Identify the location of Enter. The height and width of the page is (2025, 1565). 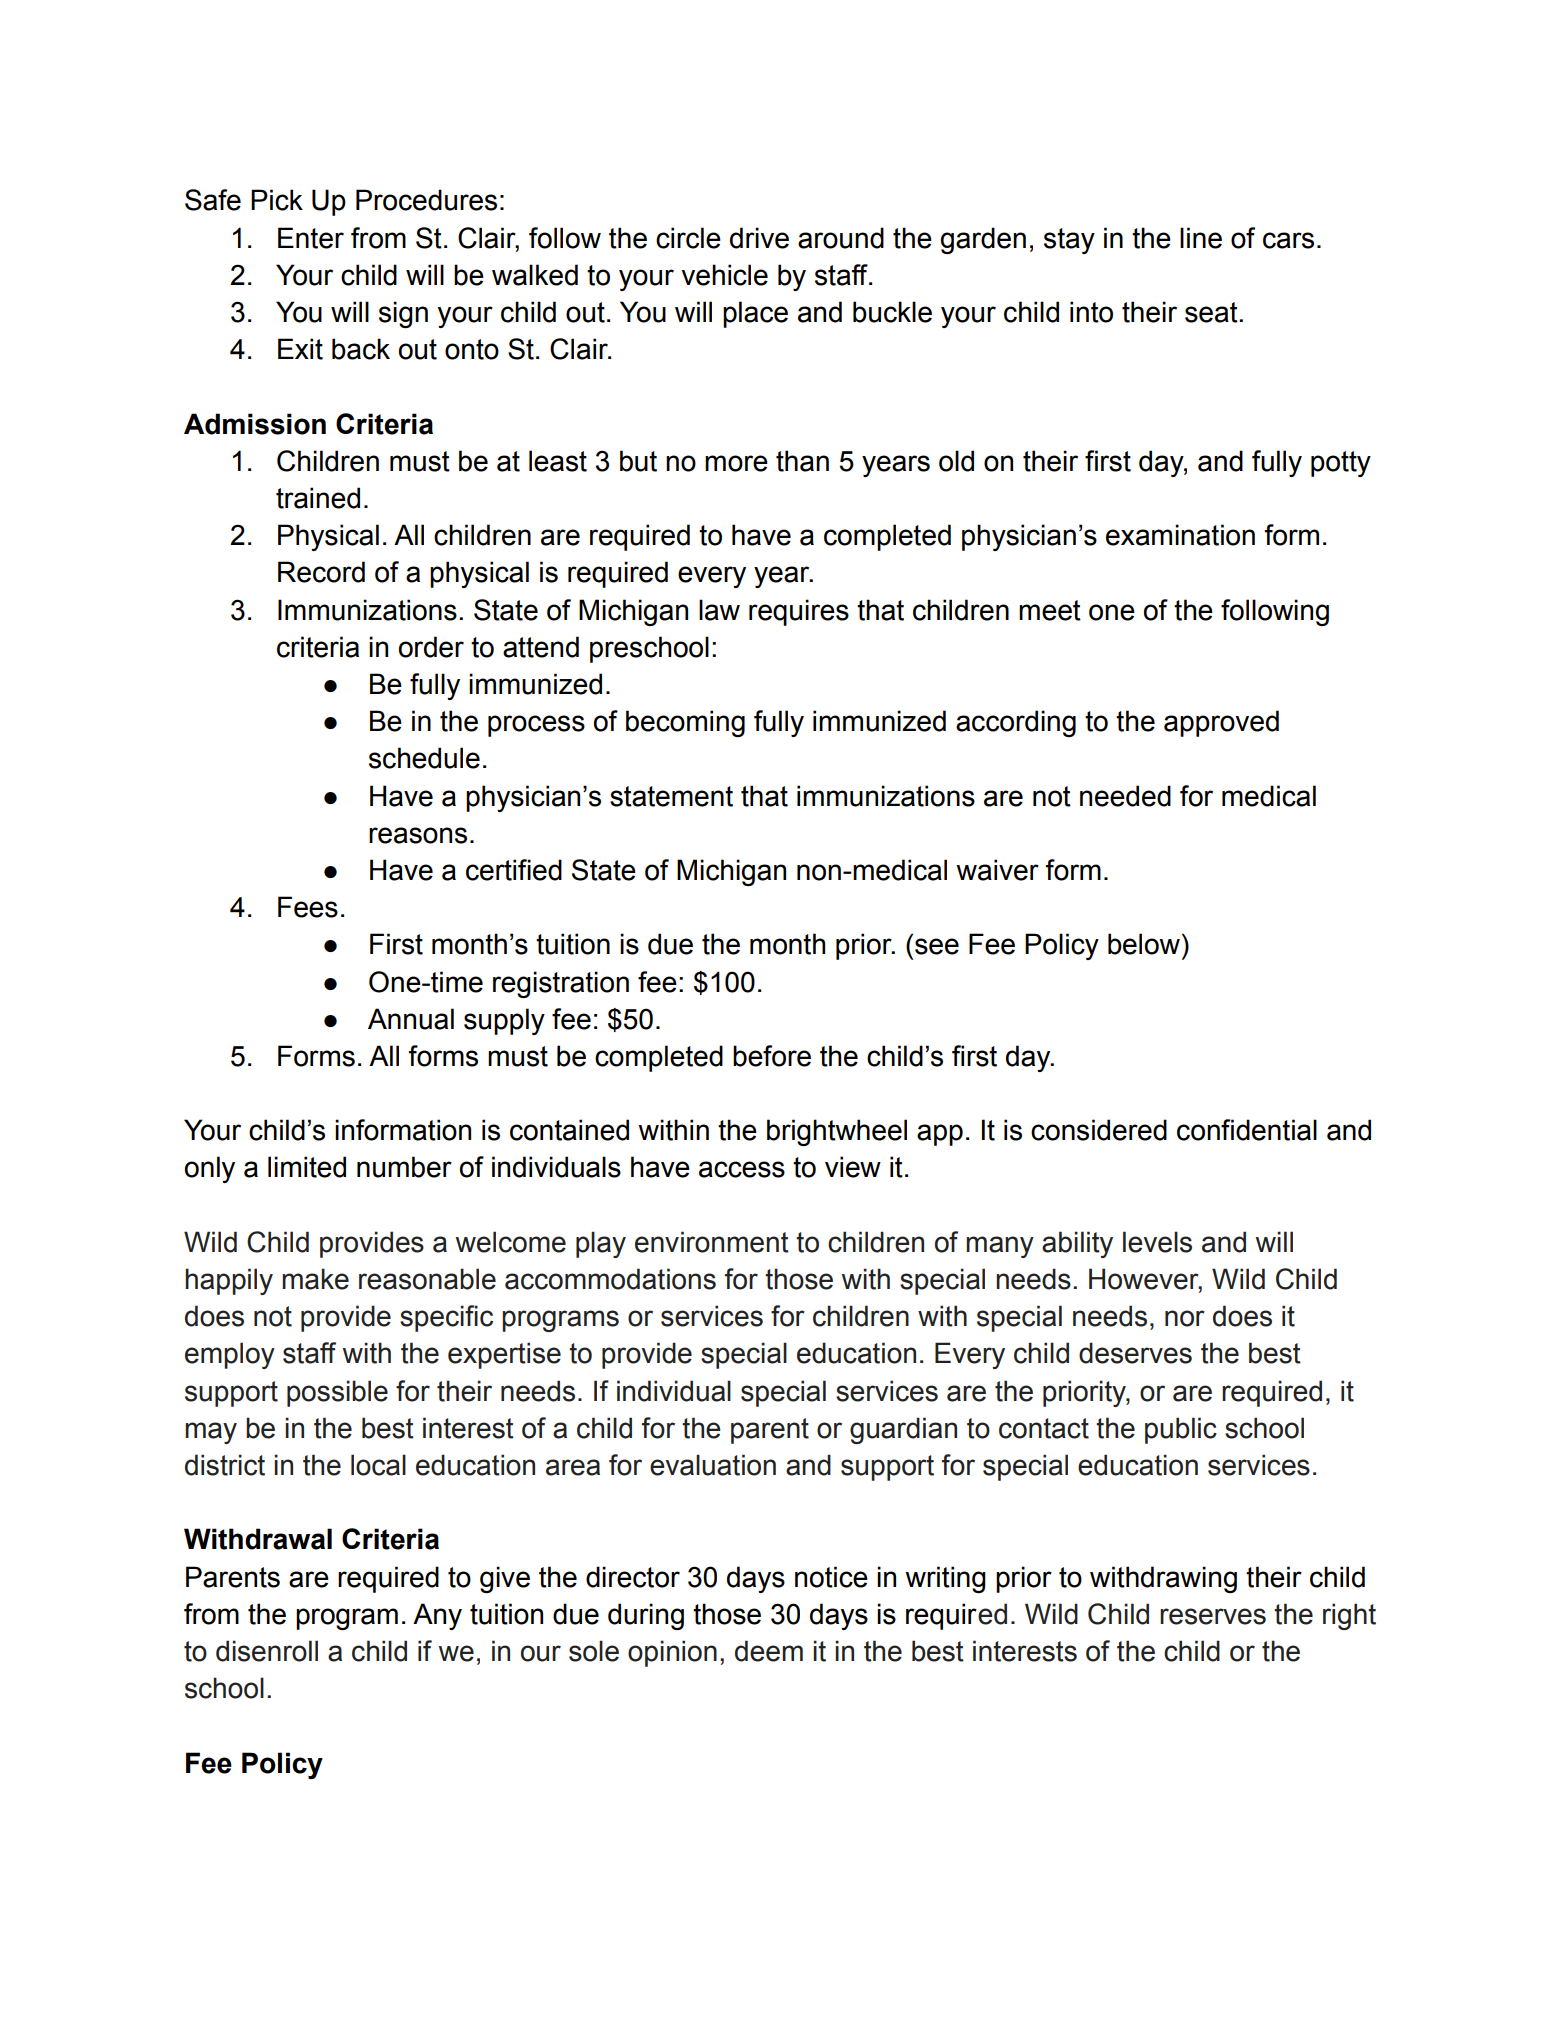
(311, 238).
